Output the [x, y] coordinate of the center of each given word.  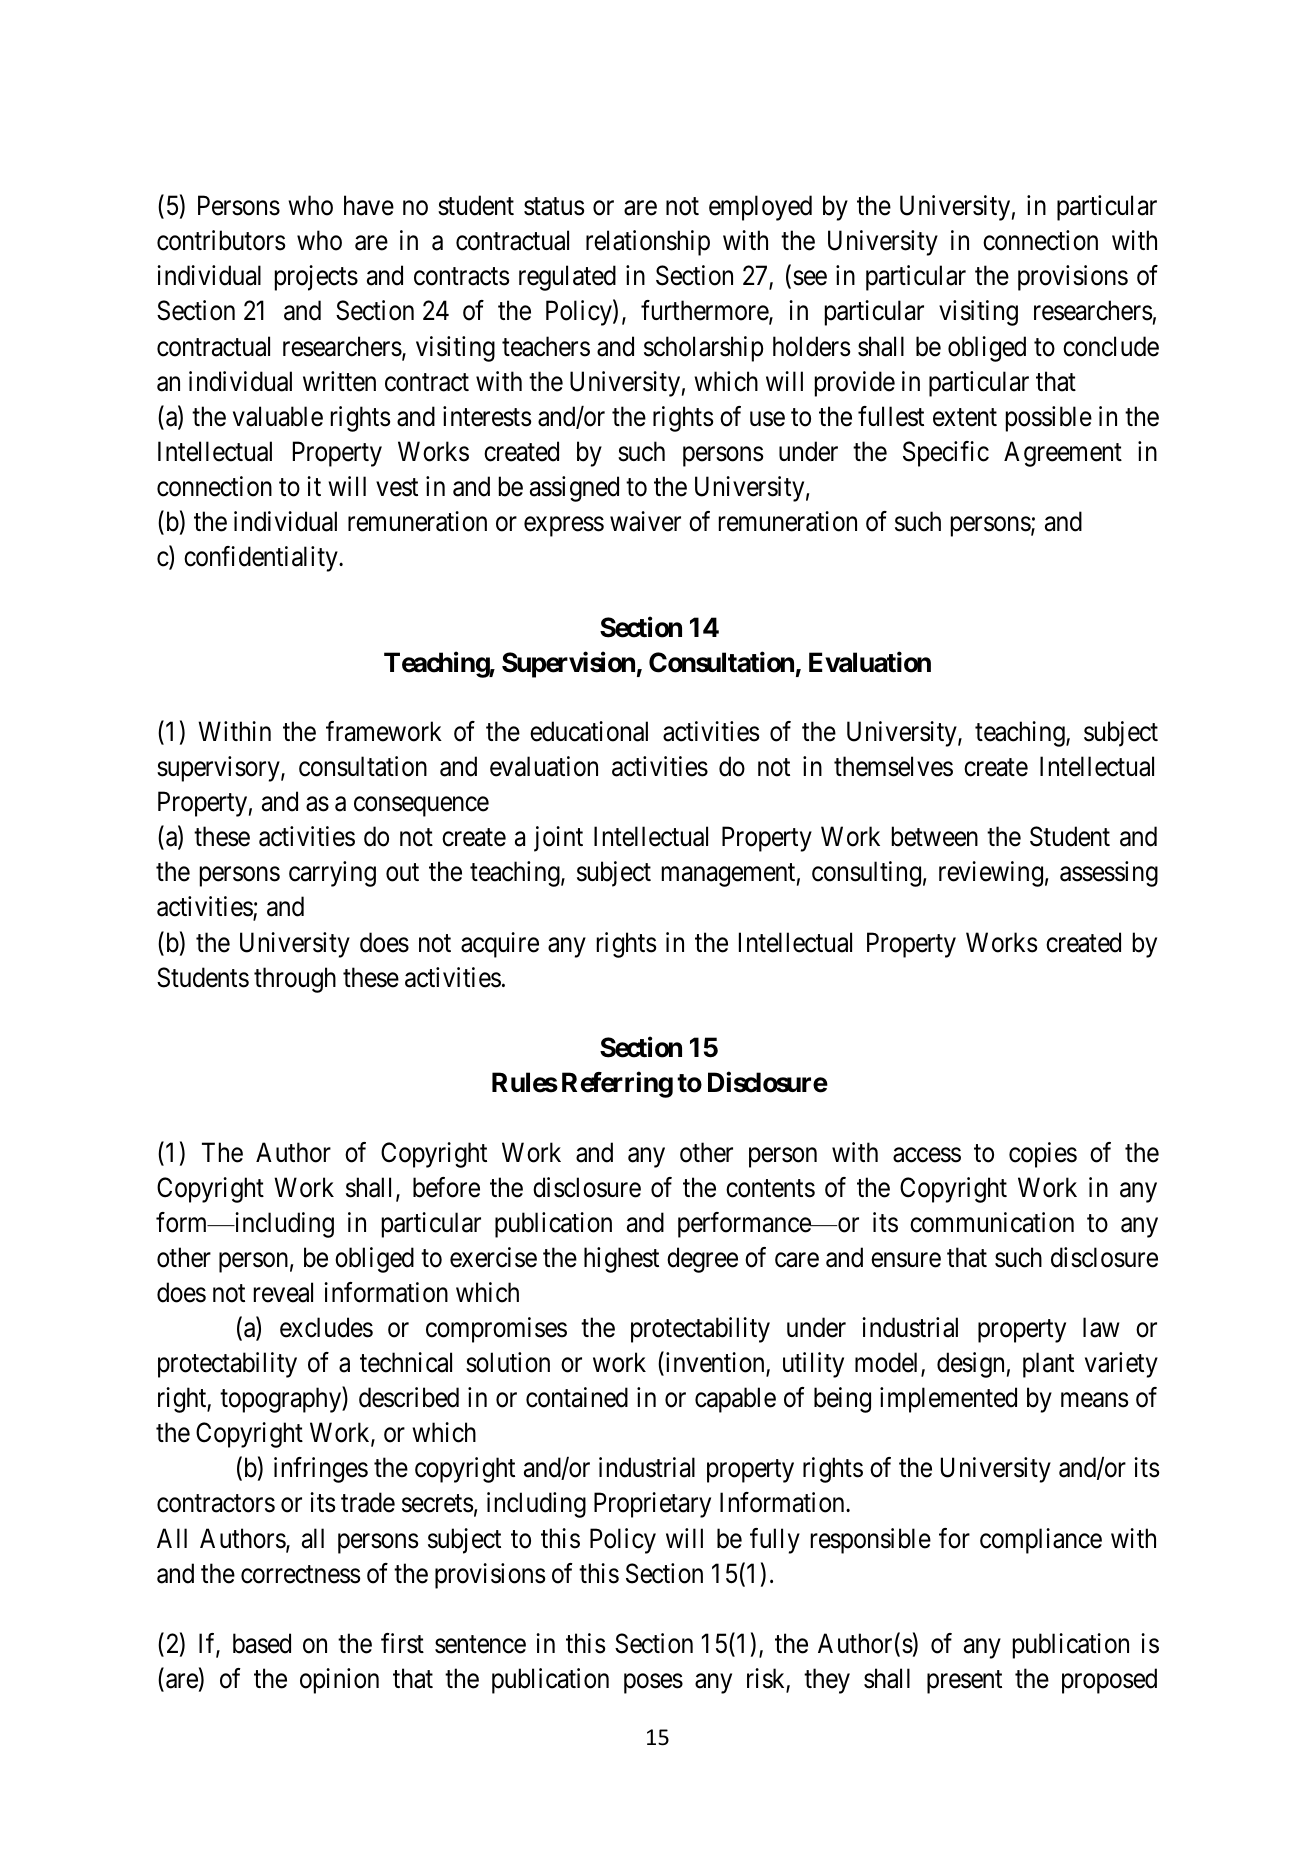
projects [316, 278]
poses [653, 1684]
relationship [648, 243]
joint [558, 839]
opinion [339, 1681]
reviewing [991, 874]
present [964, 1682]
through [295, 980]
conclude [1111, 346]
